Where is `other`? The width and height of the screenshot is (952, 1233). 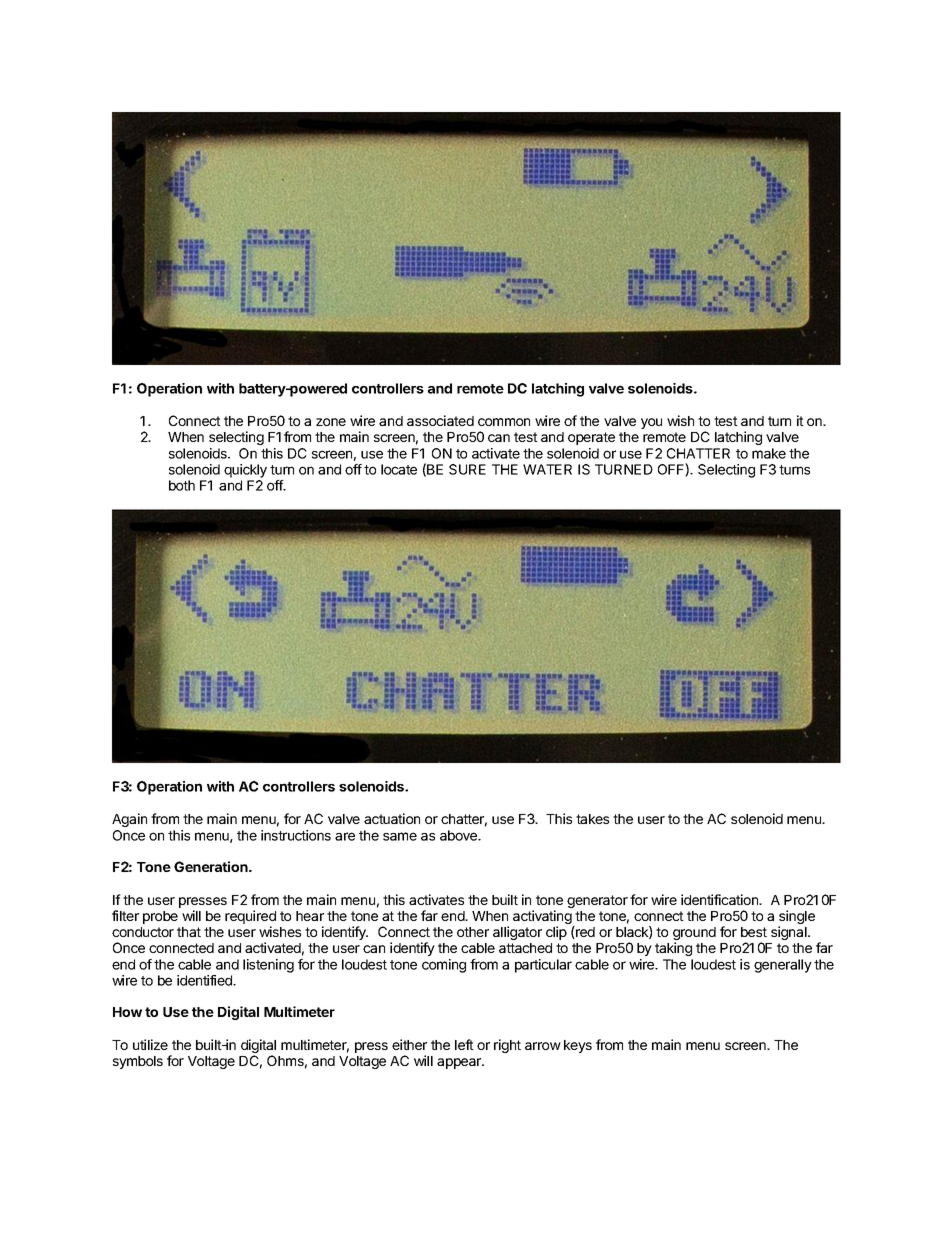
other is located at coordinates (473, 932).
